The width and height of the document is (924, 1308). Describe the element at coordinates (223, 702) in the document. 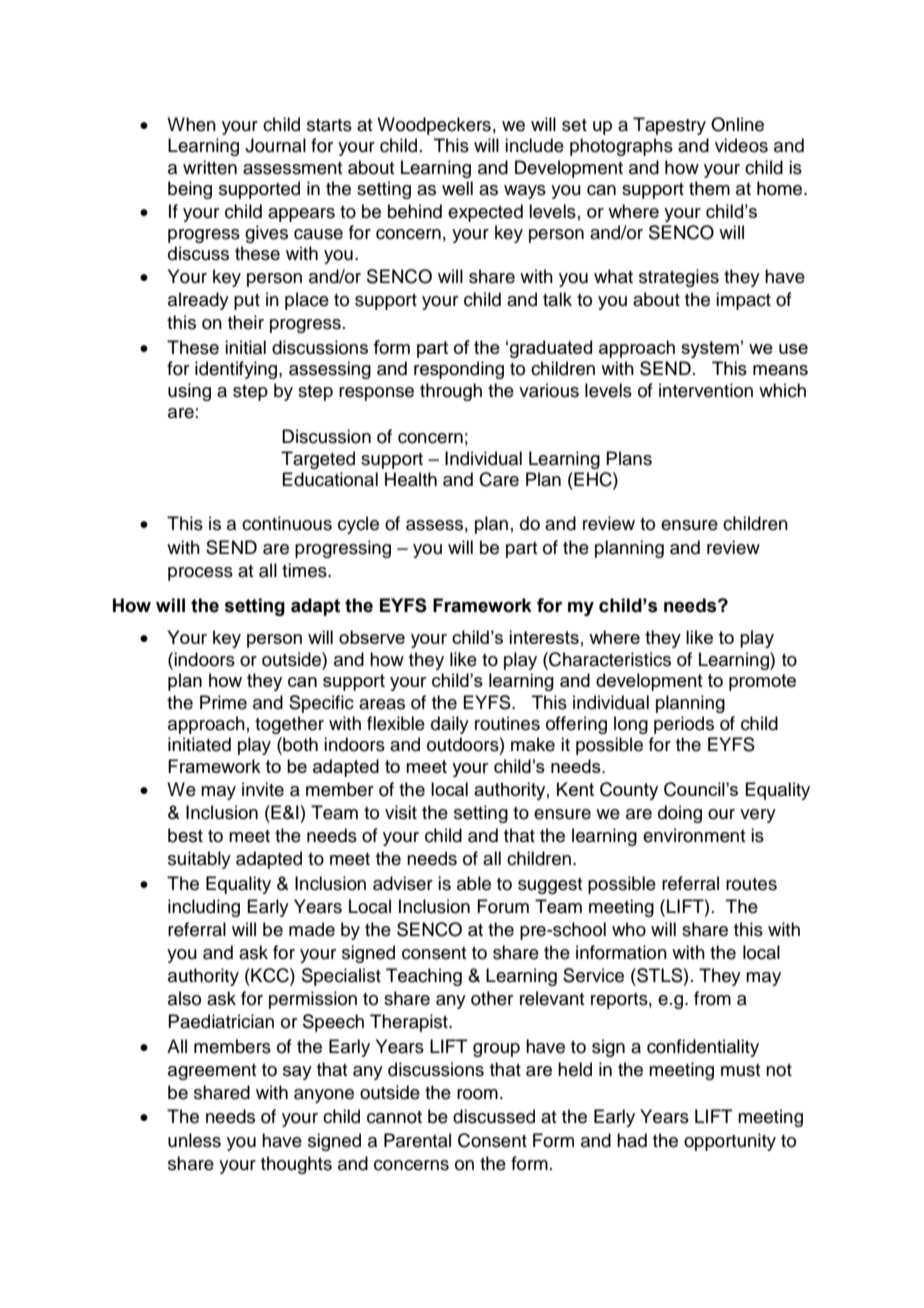

I see `Prime` at that location.
